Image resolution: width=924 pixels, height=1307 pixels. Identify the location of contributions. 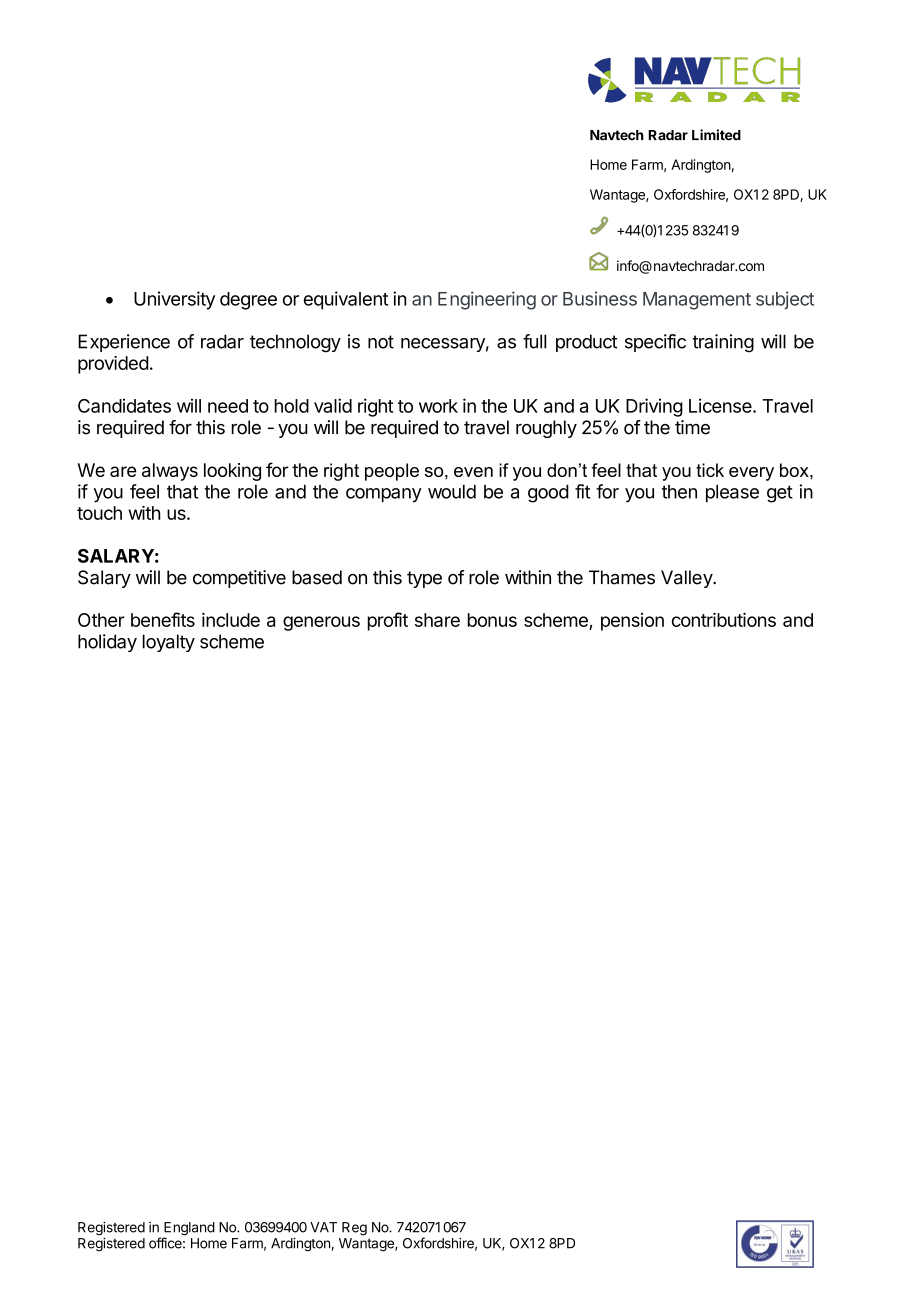
(724, 619).
